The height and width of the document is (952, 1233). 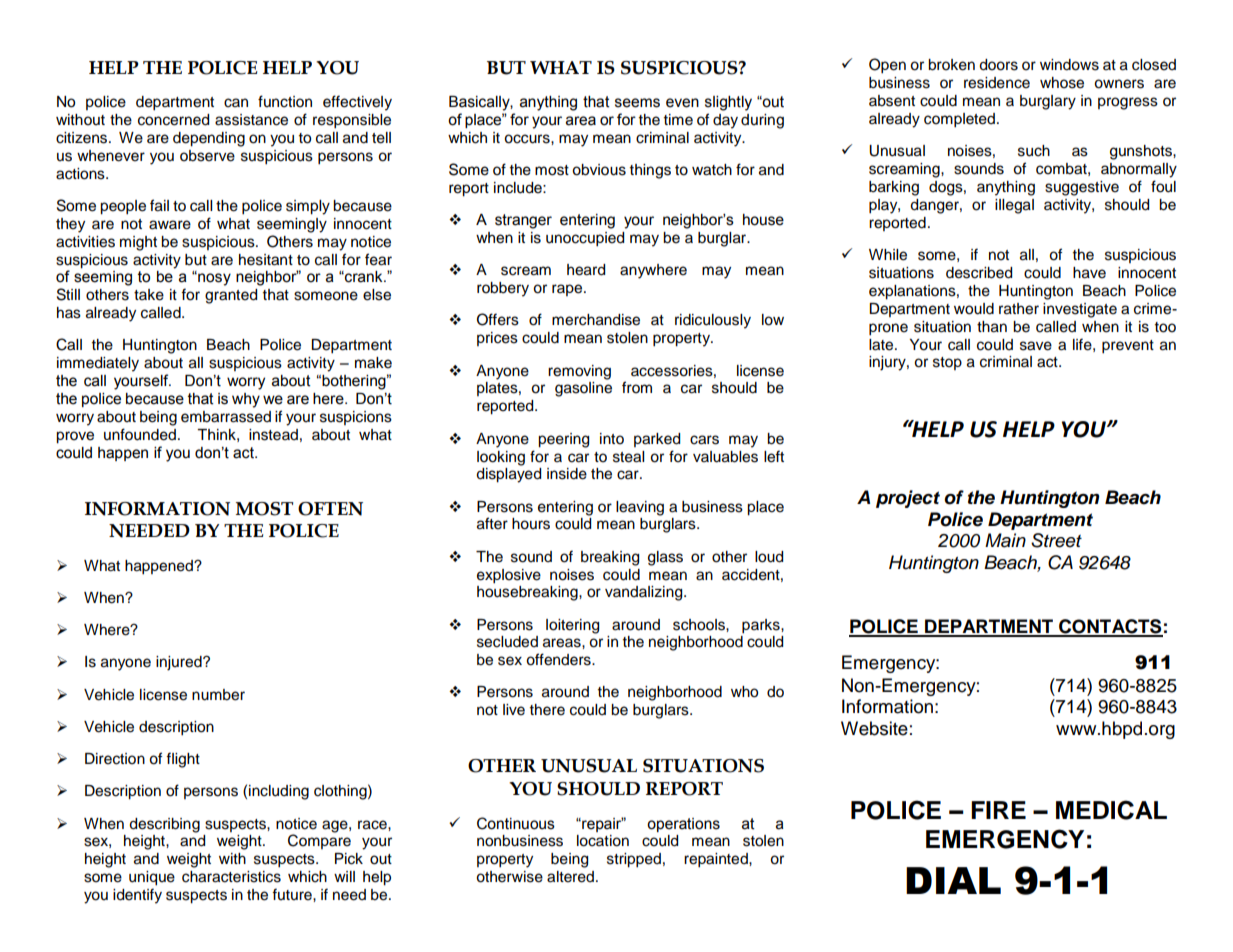 What do you see at coordinates (637, 103) in the document?
I see `seems` at bounding box center [637, 103].
